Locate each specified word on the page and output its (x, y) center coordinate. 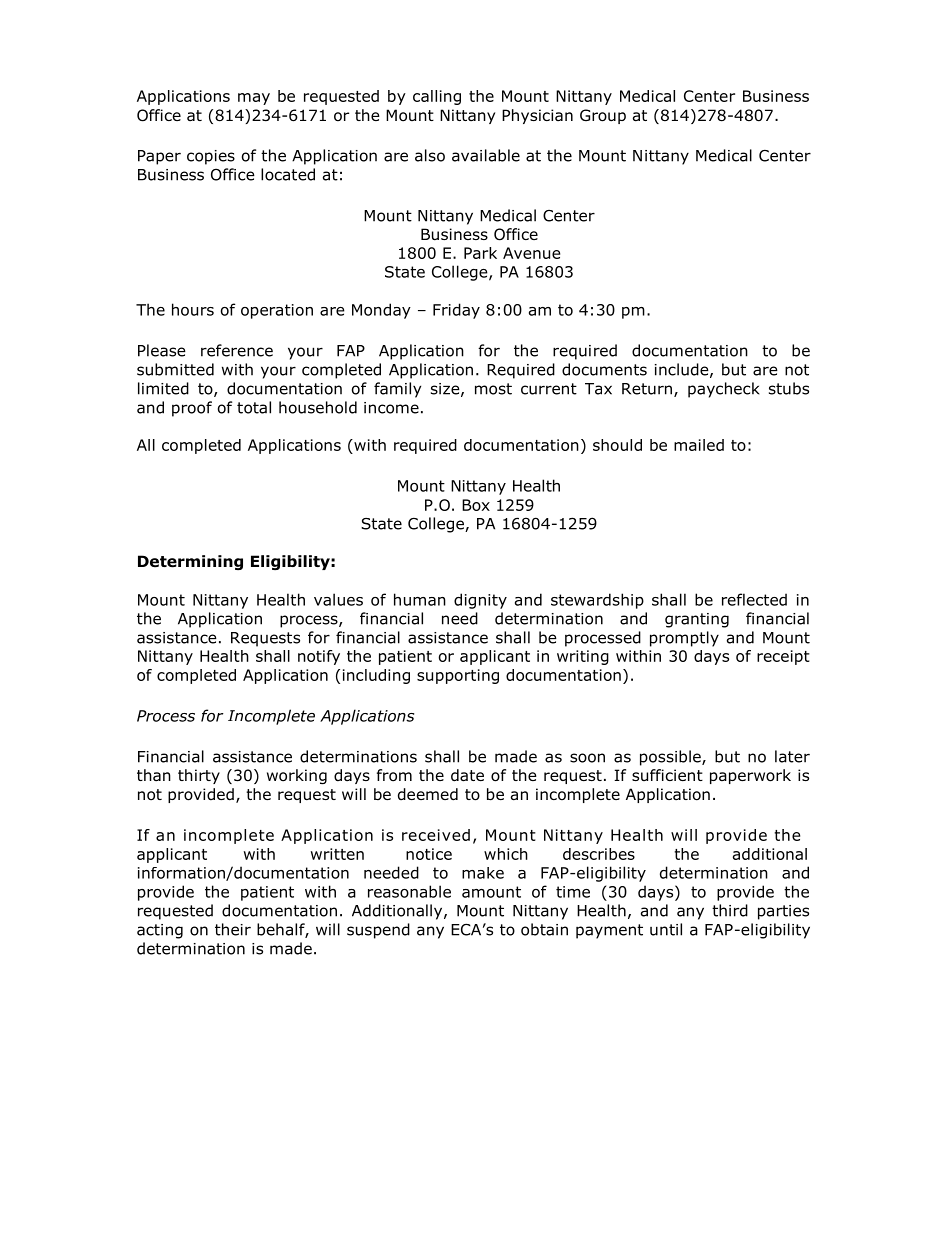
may (254, 99)
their (233, 929)
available (486, 155)
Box (476, 505)
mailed (699, 445)
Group (603, 116)
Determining (190, 562)
